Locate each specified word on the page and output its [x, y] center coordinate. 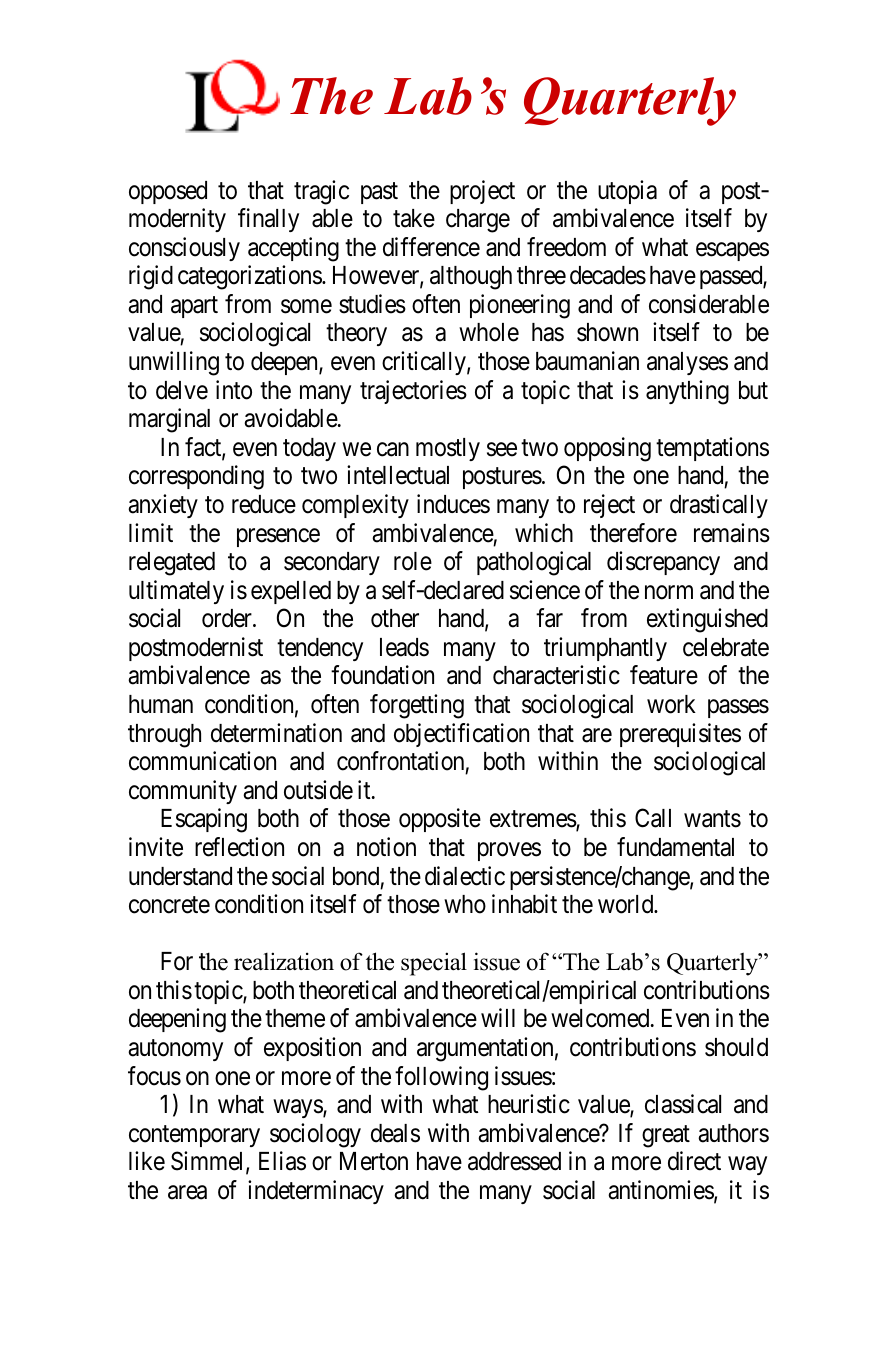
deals [395, 1133]
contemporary [194, 1136]
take [414, 218]
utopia [627, 192]
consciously [184, 249]
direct [694, 1161]
